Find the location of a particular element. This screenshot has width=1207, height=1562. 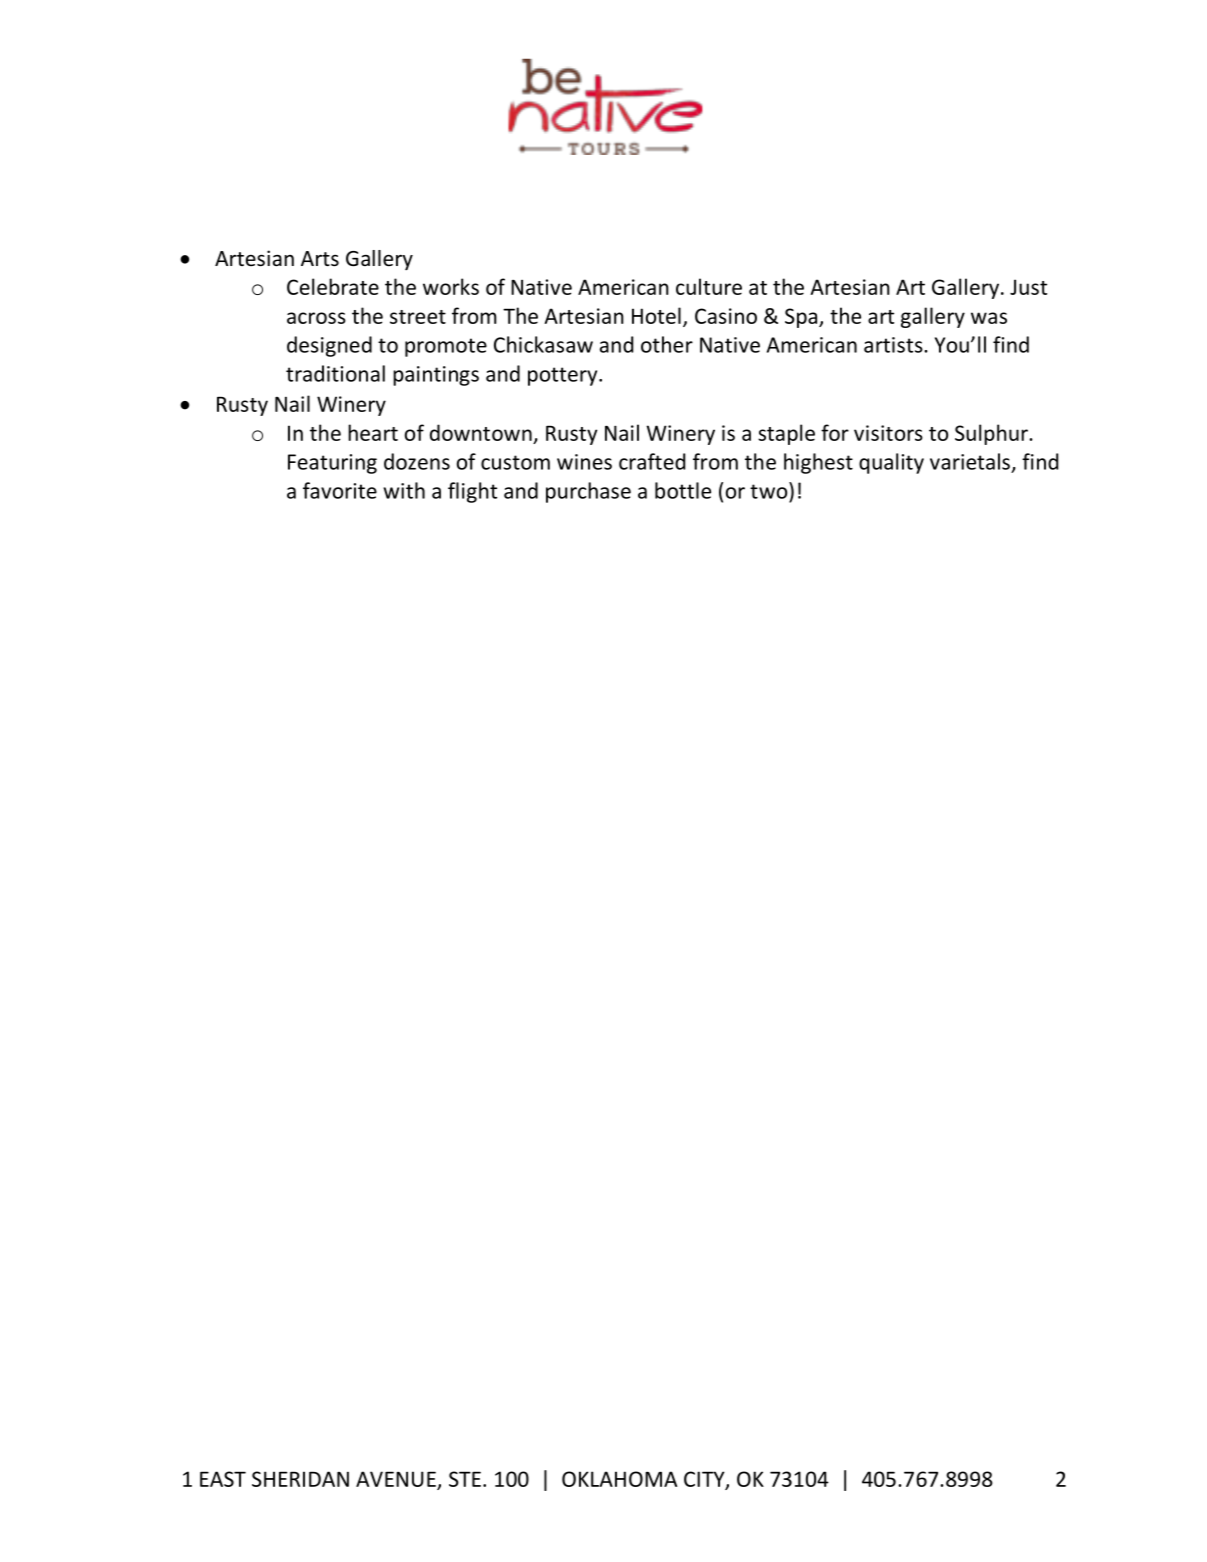

was is located at coordinates (989, 318).
